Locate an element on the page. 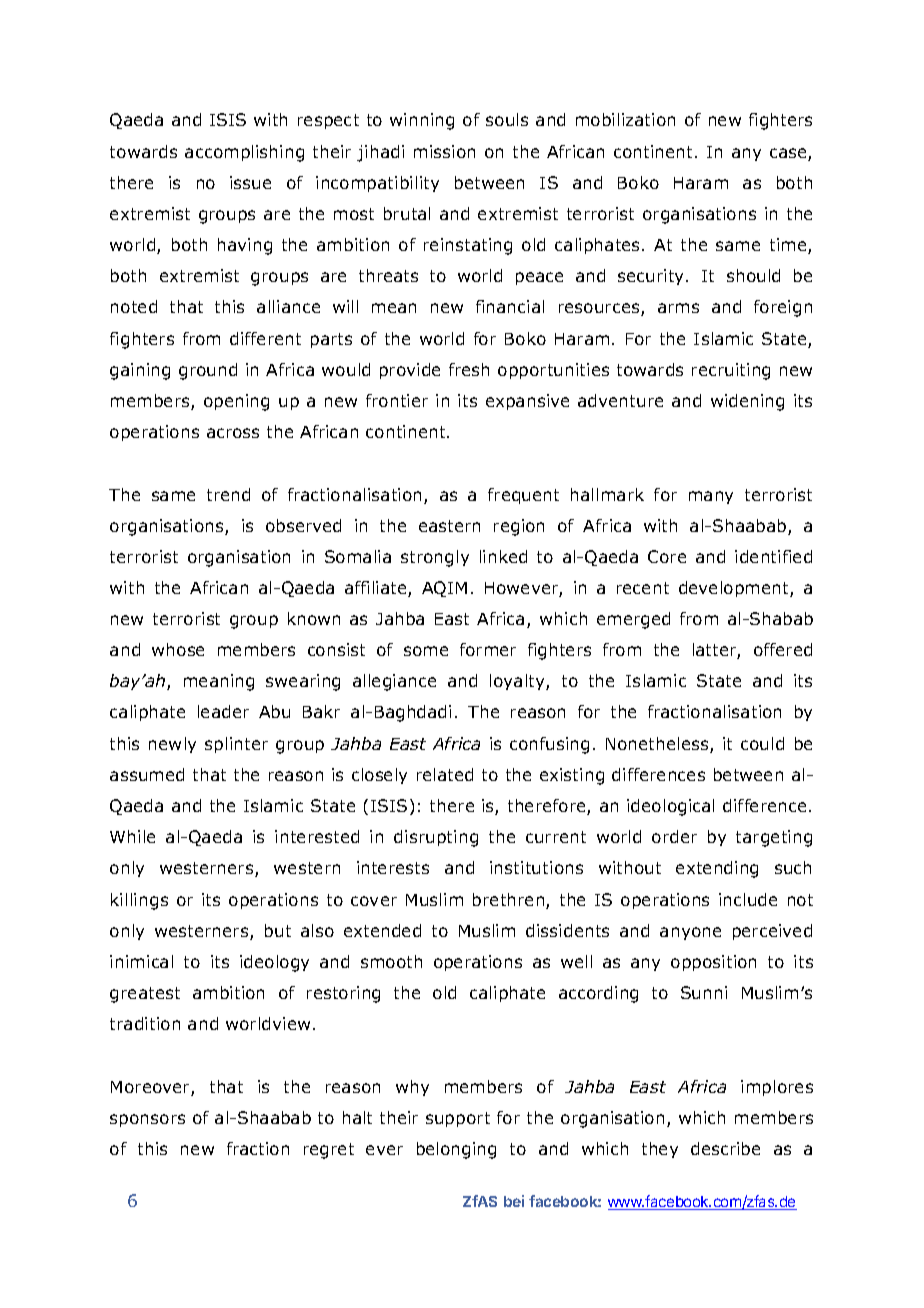 The width and height of the document is (924, 1308). describe is located at coordinates (725, 1148).
